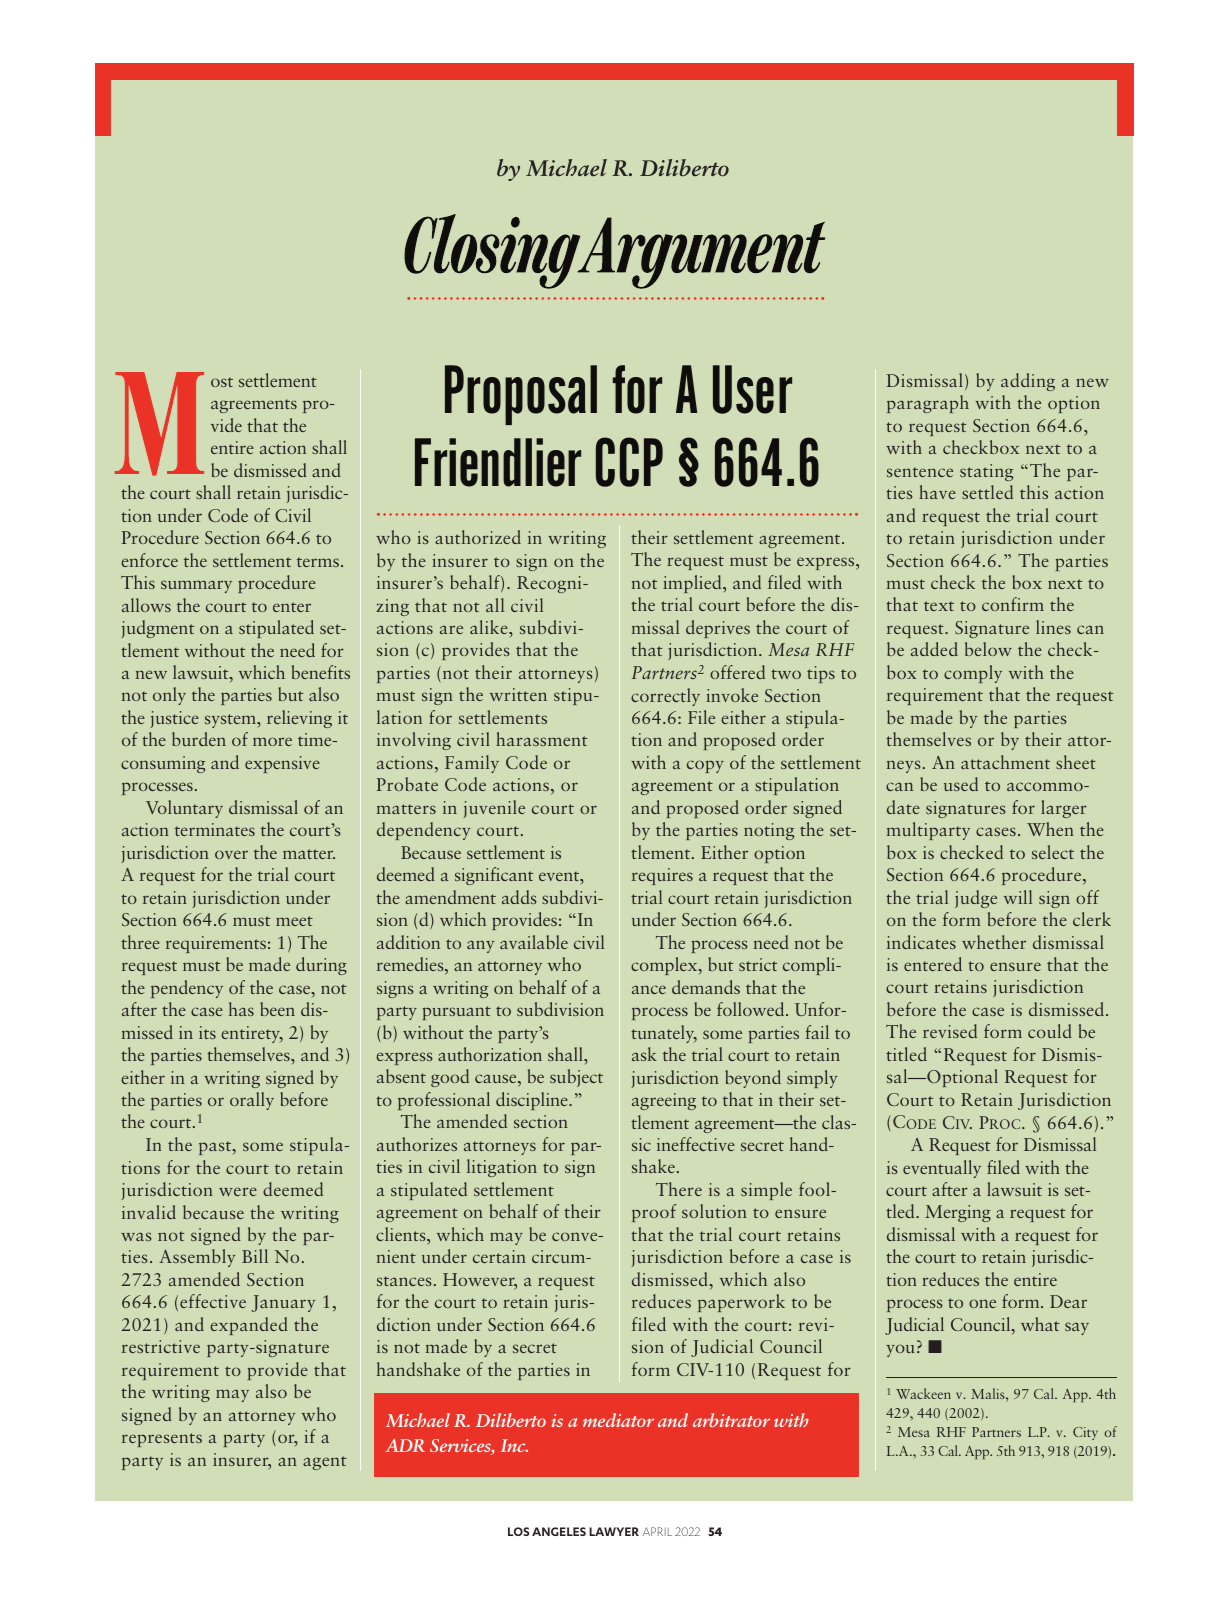 This document has height=1601, width=1231. I want to click on agent, so click(324, 1463).
